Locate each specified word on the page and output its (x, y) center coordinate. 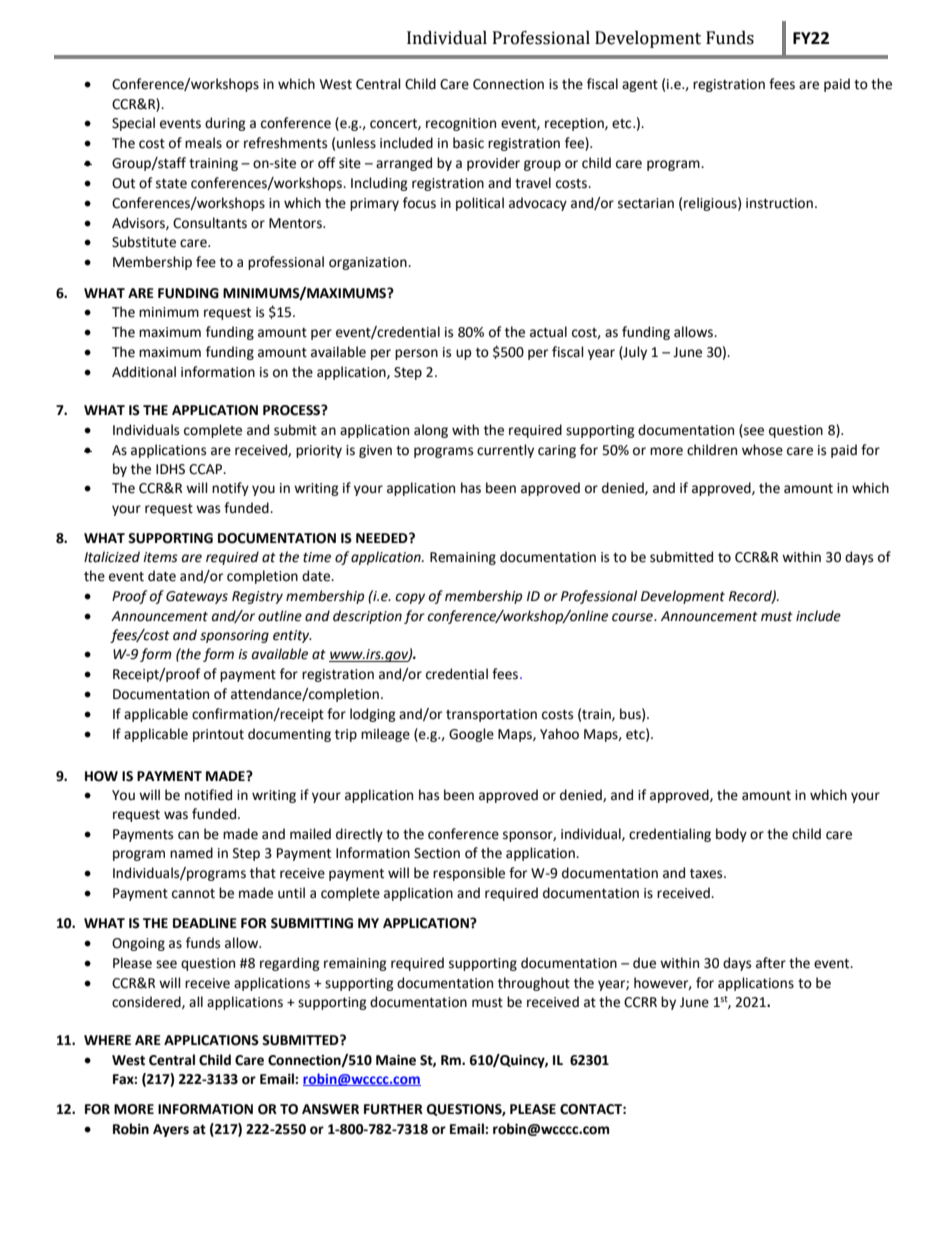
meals (203, 143)
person (416, 354)
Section (437, 853)
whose (762, 450)
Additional (144, 372)
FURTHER (393, 1109)
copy (410, 598)
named (191, 853)
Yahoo (559, 734)
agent (640, 86)
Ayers (171, 1130)
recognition (461, 124)
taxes (707, 874)
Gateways (197, 597)
